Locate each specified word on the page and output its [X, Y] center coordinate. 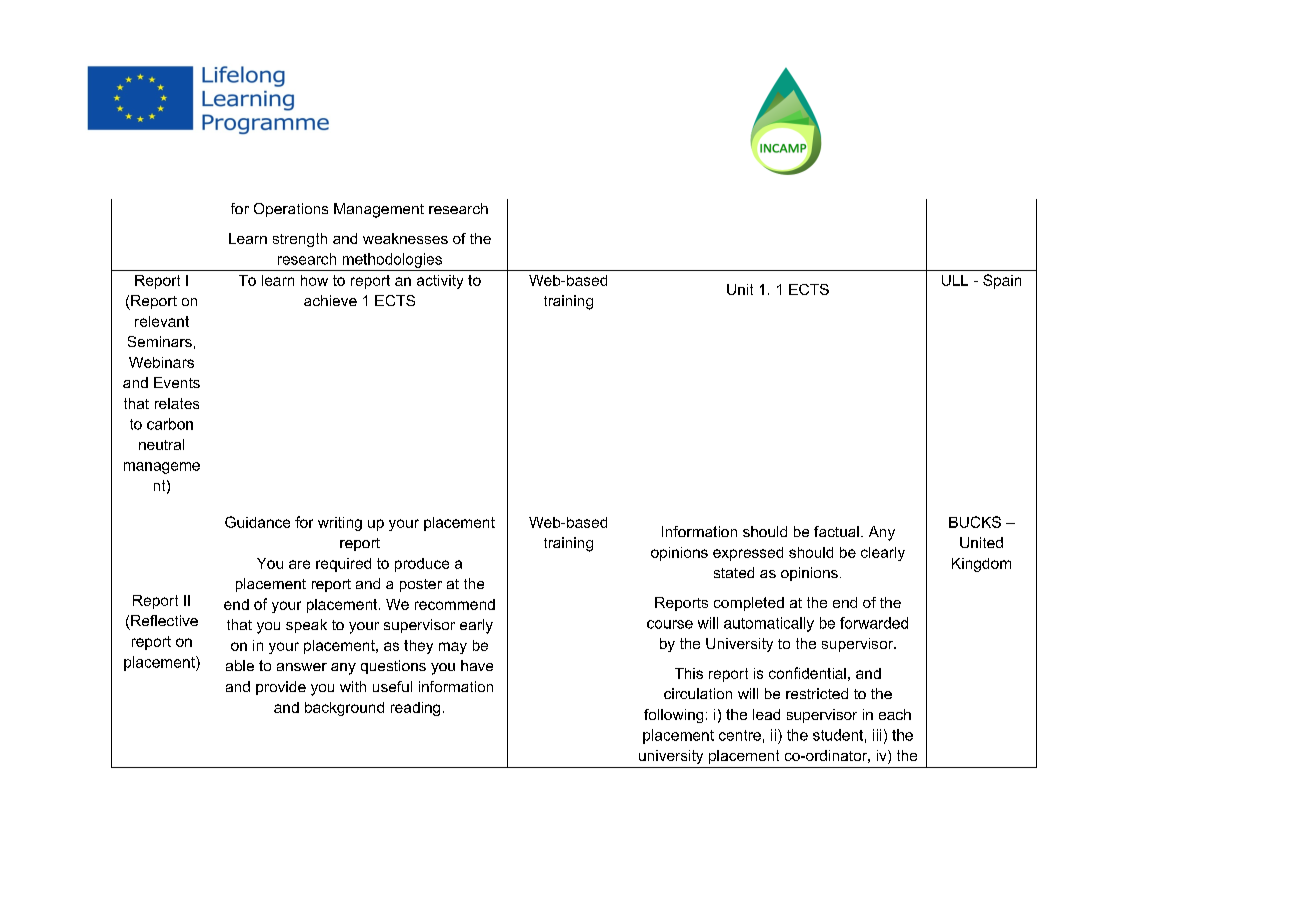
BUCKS [975, 522]
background [344, 709]
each [895, 714]
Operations [291, 210]
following [673, 716]
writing [340, 524]
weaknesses [405, 238]
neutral [161, 444]
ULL [955, 280]
